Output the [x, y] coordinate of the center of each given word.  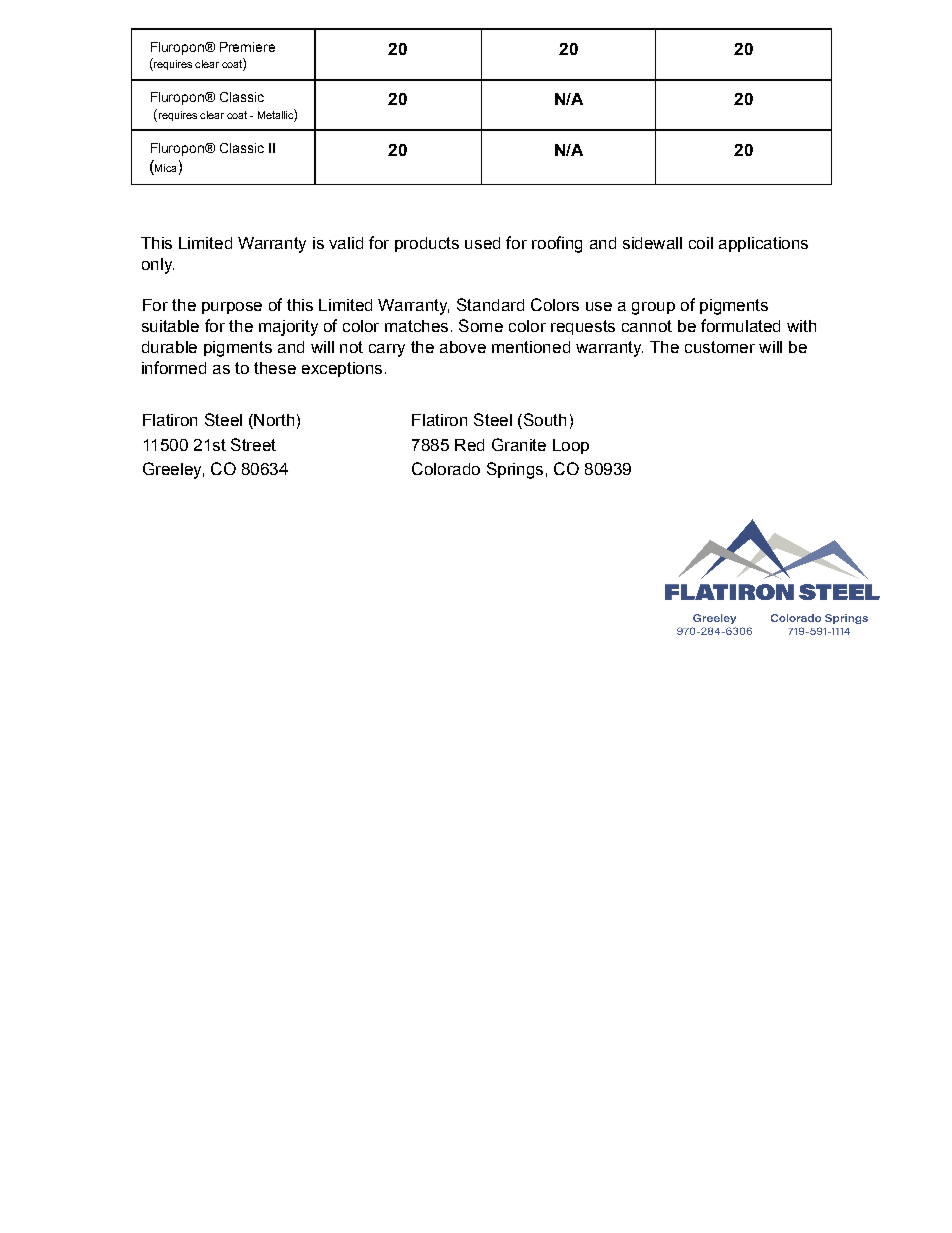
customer [720, 347]
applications [763, 244]
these [275, 368]
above [463, 347]
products [427, 244]
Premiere [247, 47]
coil [701, 243]
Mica [165, 168]
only [158, 266]
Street [253, 444]
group [653, 308]
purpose [232, 308]
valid [346, 243]
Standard [490, 304]
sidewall [652, 243]
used [482, 243]
